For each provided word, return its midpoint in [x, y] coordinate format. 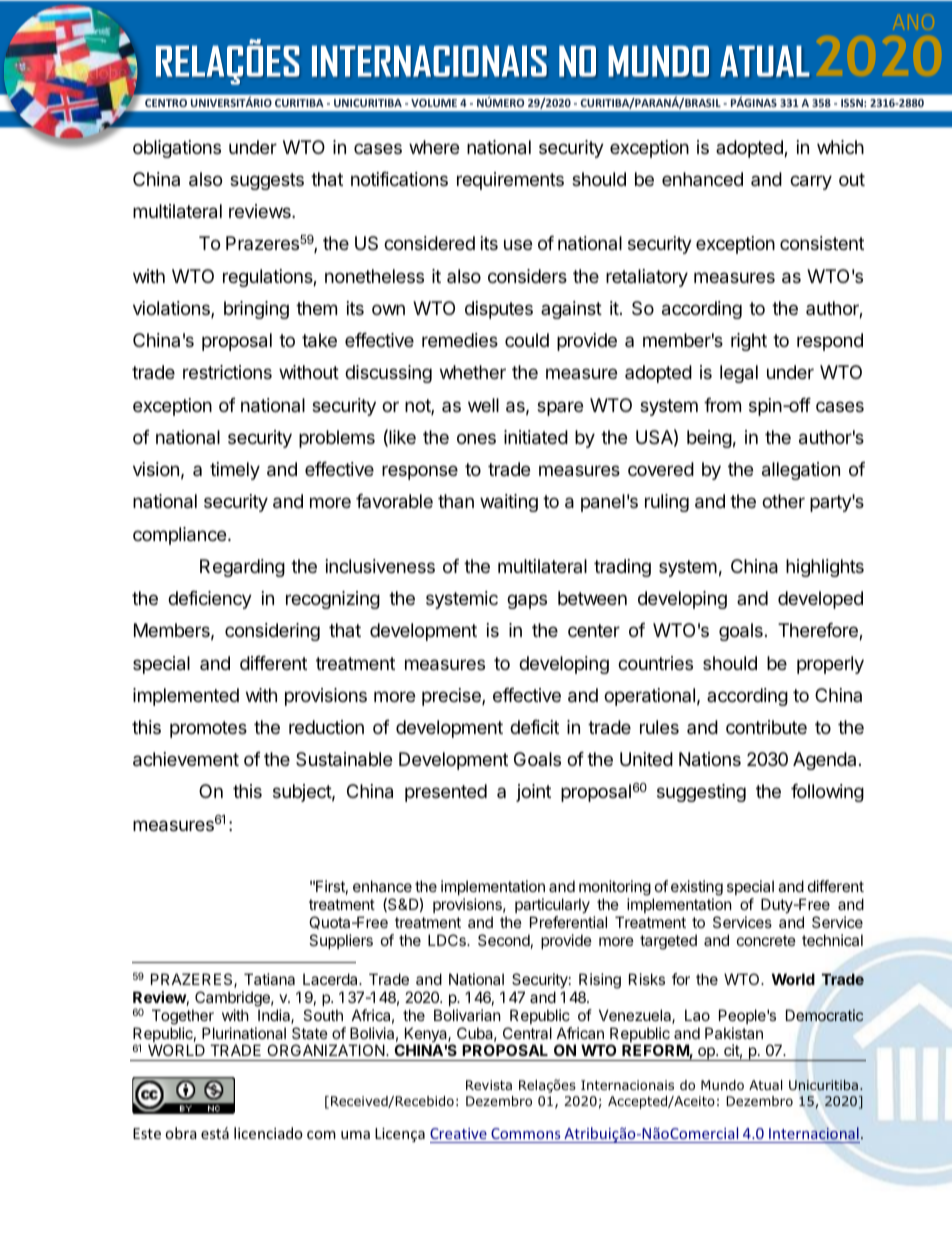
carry [811, 182]
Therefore [819, 631]
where [434, 147]
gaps [527, 601]
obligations [177, 149]
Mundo [722, 1085]
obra [181, 1133]
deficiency [210, 600]
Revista [489, 1085]
